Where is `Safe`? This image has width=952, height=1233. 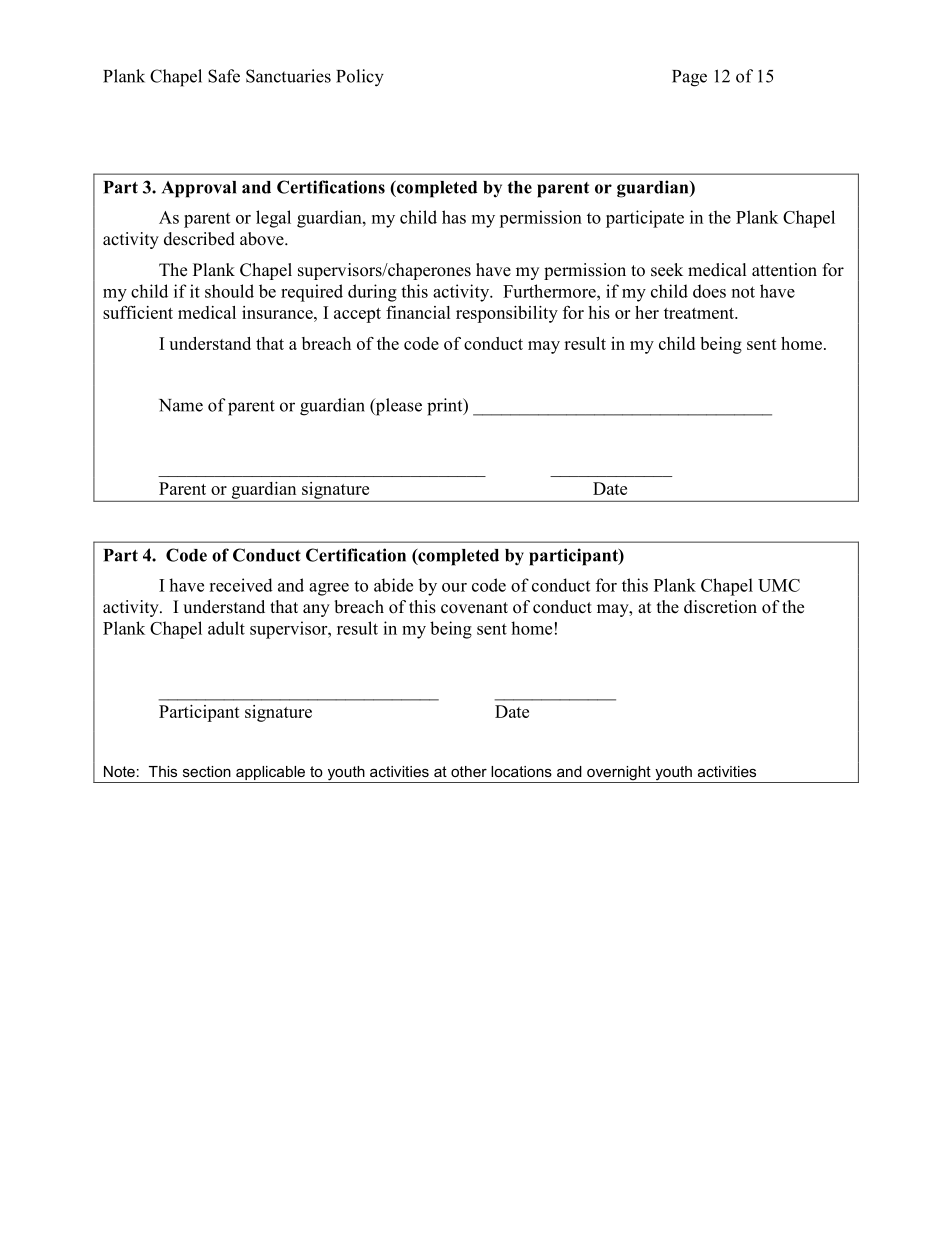 Safe is located at coordinates (224, 76).
